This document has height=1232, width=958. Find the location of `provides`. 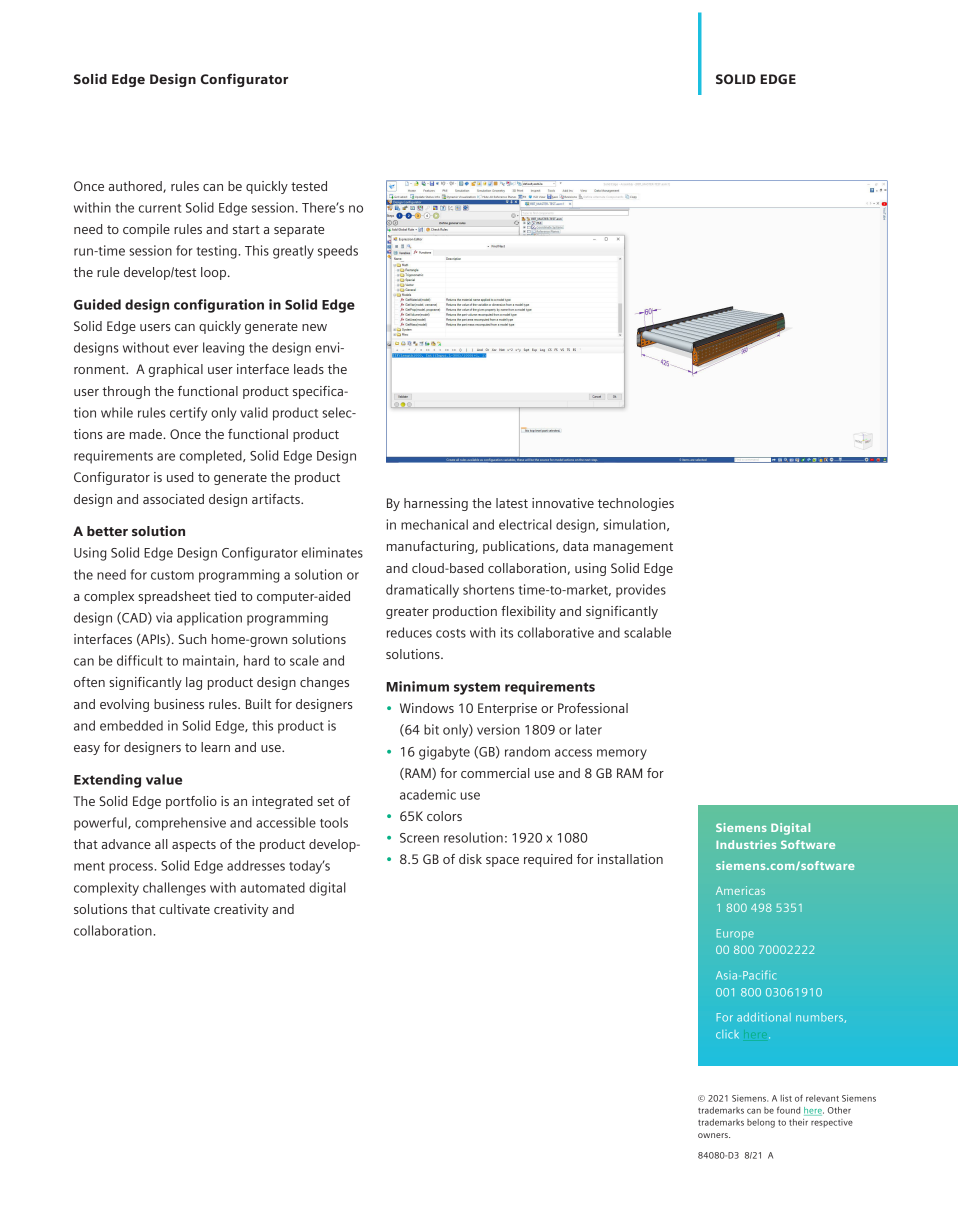

provides is located at coordinates (641, 591).
